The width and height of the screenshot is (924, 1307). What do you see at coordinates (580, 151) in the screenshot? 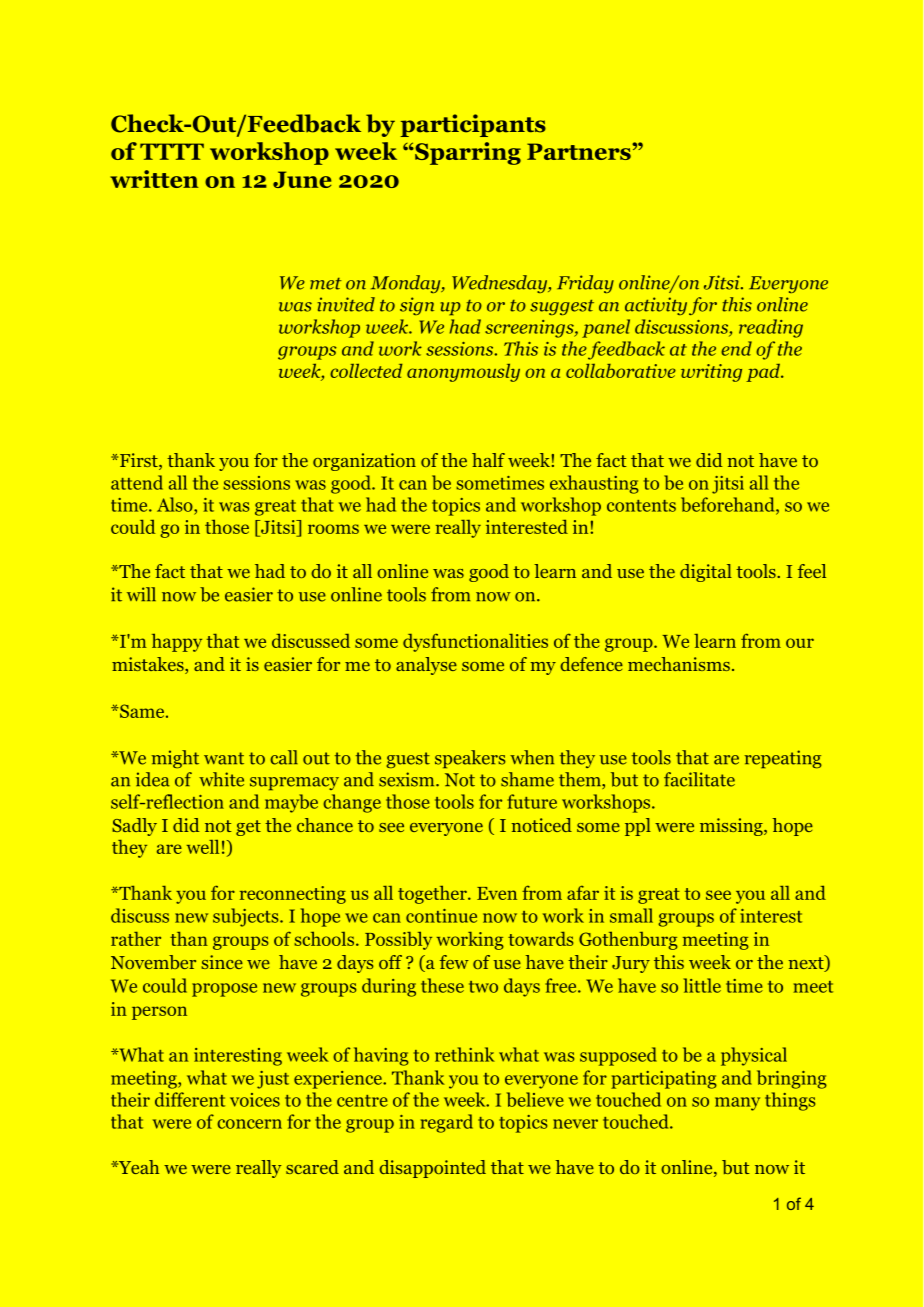
I see `Partners` at bounding box center [580, 151].
